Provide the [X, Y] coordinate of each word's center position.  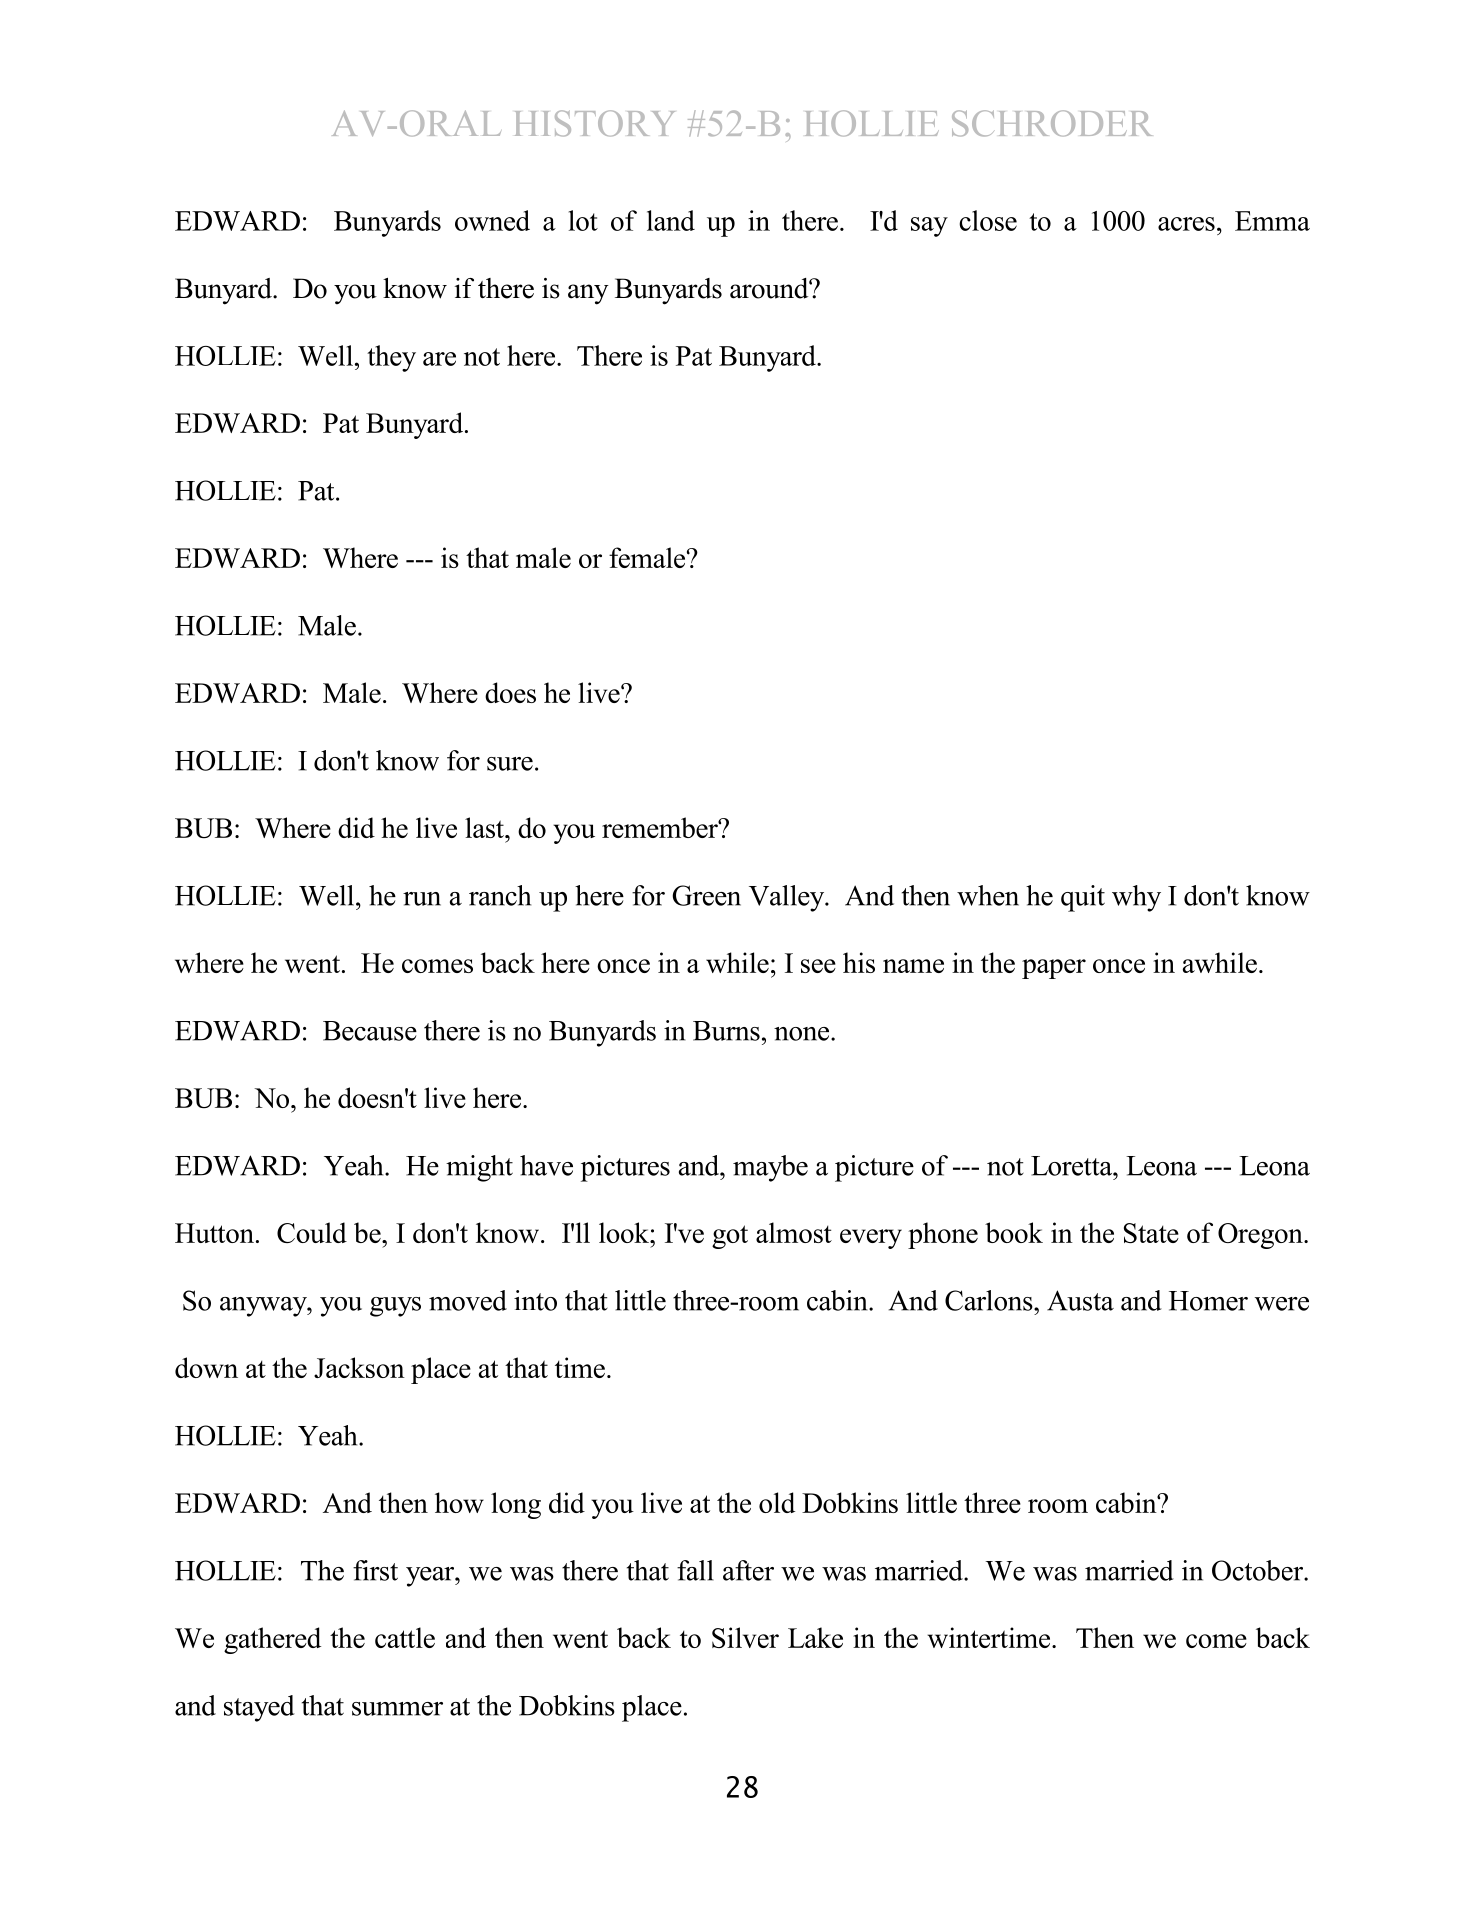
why [1136, 898]
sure [510, 764]
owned [492, 220]
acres [1186, 224]
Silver [745, 1637]
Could [312, 1232]
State [1151, 1233]
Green [706, 895]
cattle [405, 1637]
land [671, 220]
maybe [770, 1168]
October [1258, 1570]
